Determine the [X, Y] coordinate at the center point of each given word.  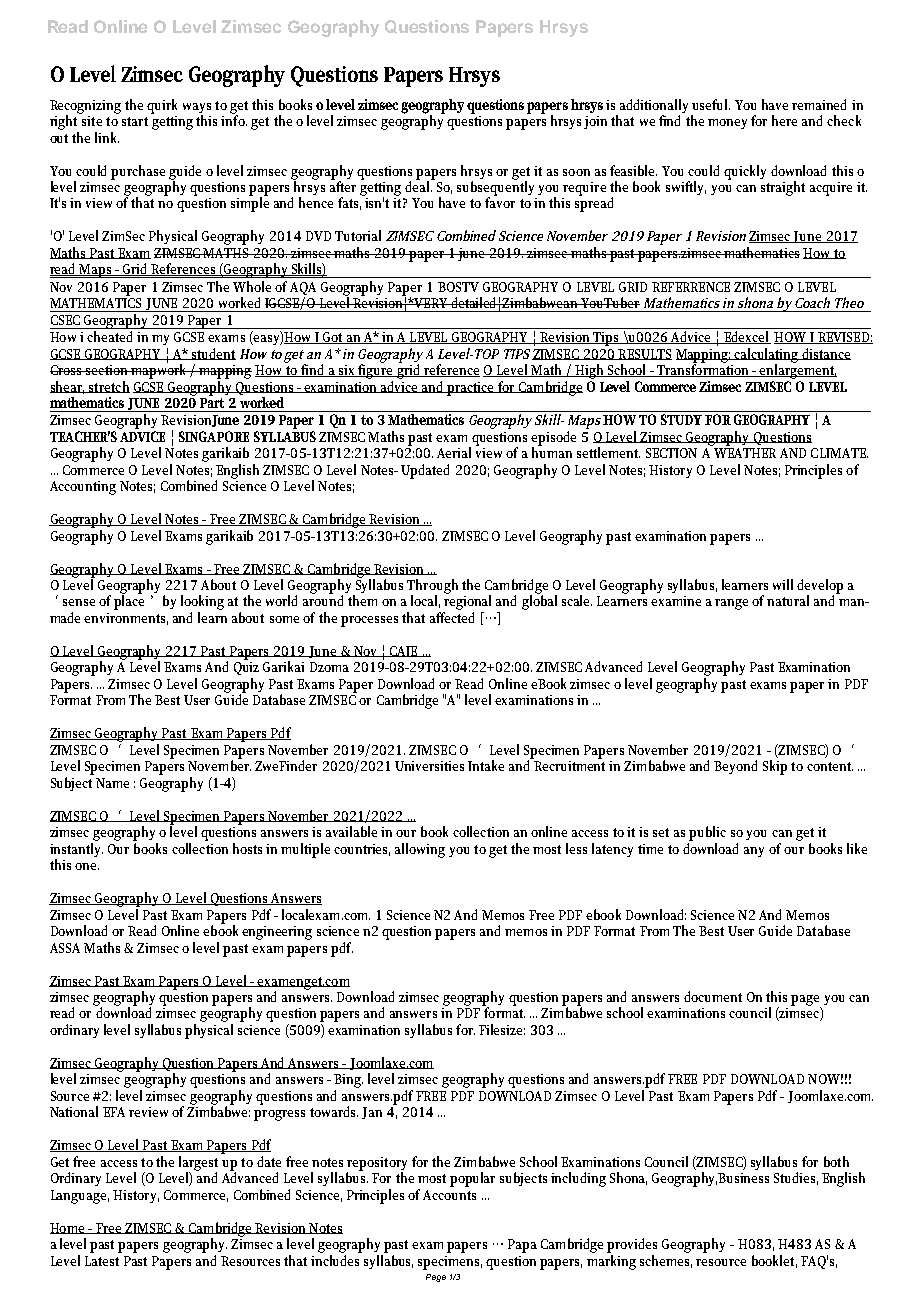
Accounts [449, 1195]
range [731, 604]
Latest [102, 1261]
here [784, 120]
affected [452, 616]
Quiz [246, 667]
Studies [796, 1178]
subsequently [495, 188]
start [135, 121]
